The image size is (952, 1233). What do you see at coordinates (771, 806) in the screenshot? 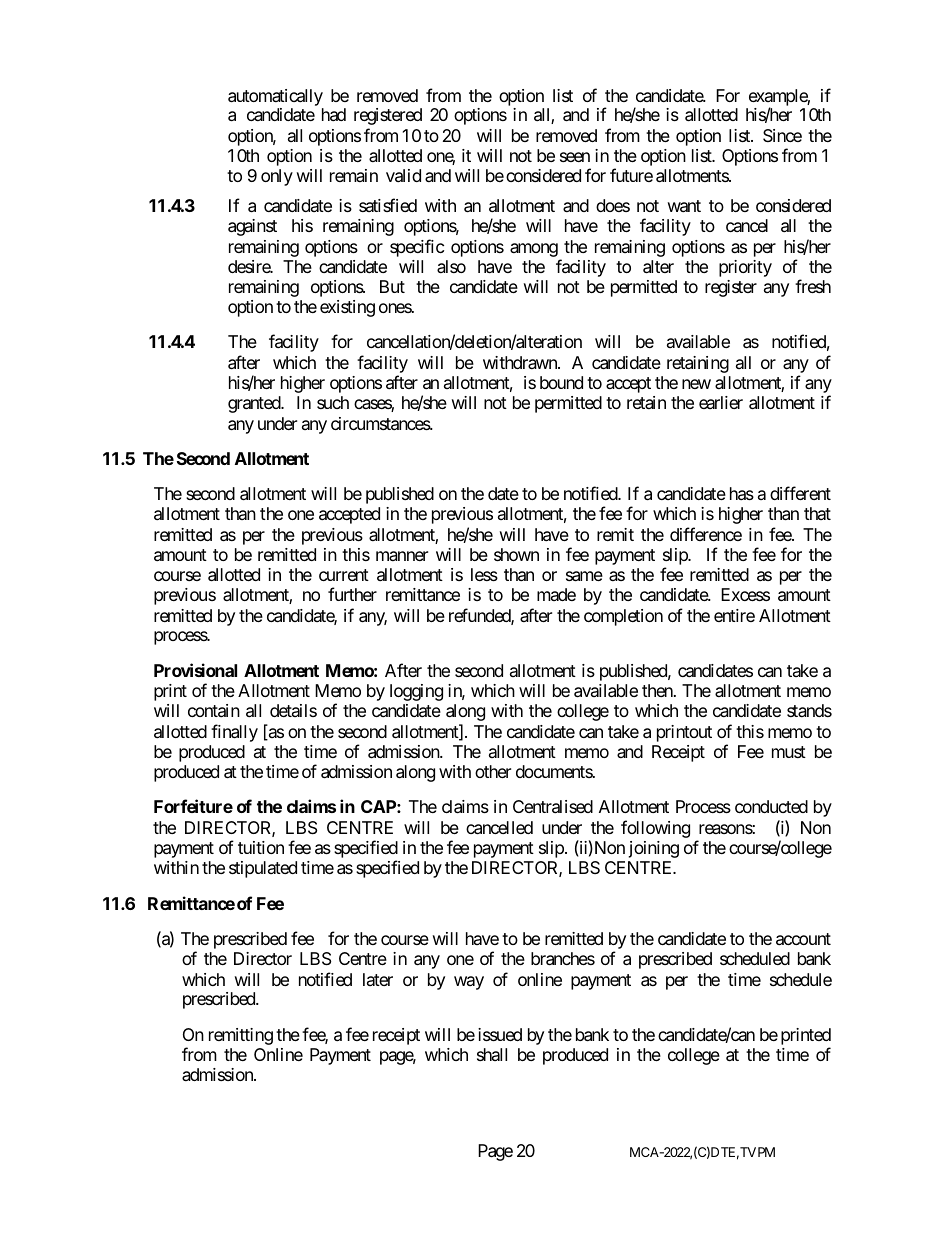
I see `conducted` at bounding box center [771, 806].
